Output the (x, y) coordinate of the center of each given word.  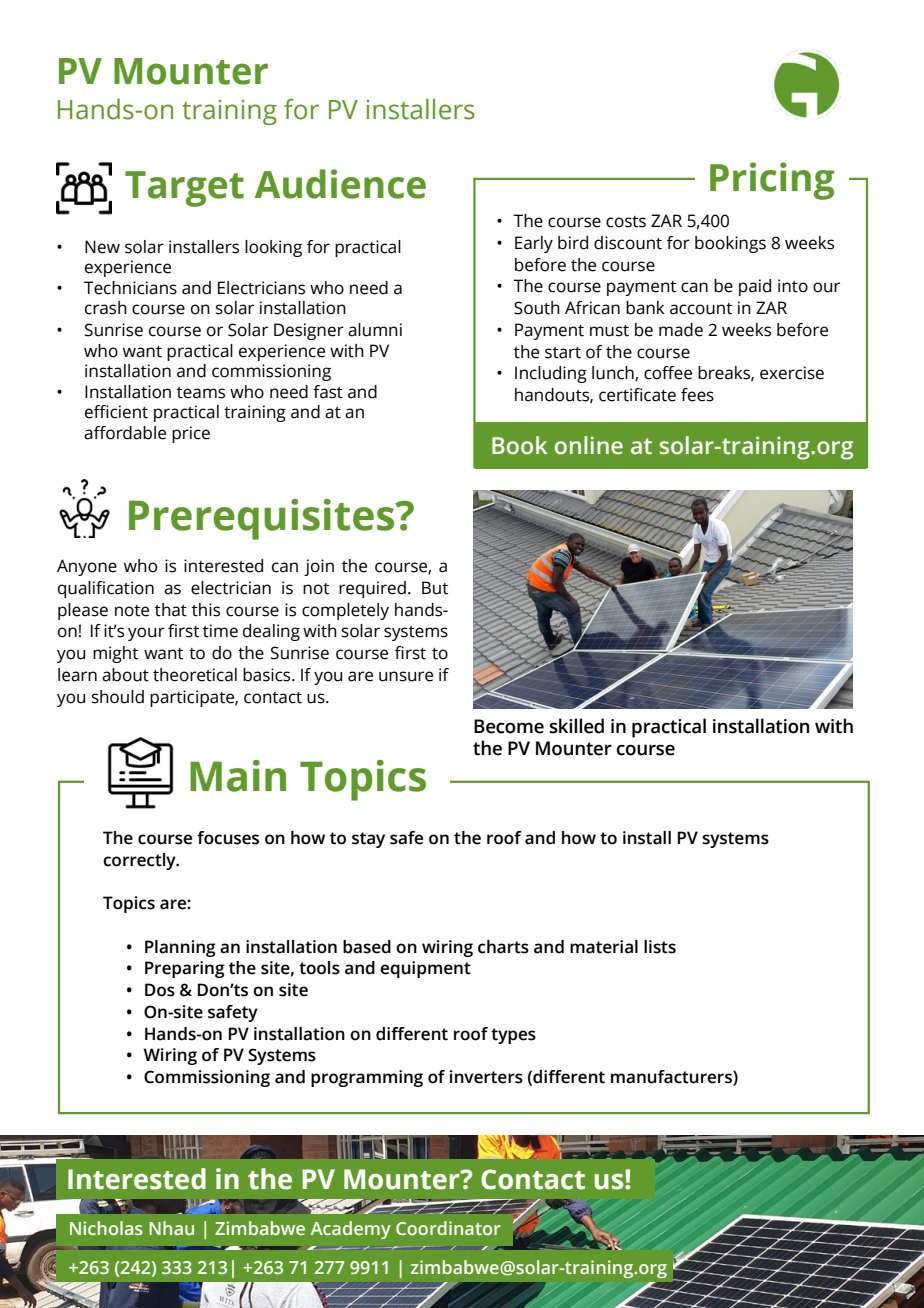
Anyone (87, 567)
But (435, 588)
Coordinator (448, 1228)
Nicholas (106, 1228)
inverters (486, 1077)
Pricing (772, 181)
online (589, 445)
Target (184, 189)
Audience (340, 184)
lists (660, 947)
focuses (228, 838)
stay (368, 840)
